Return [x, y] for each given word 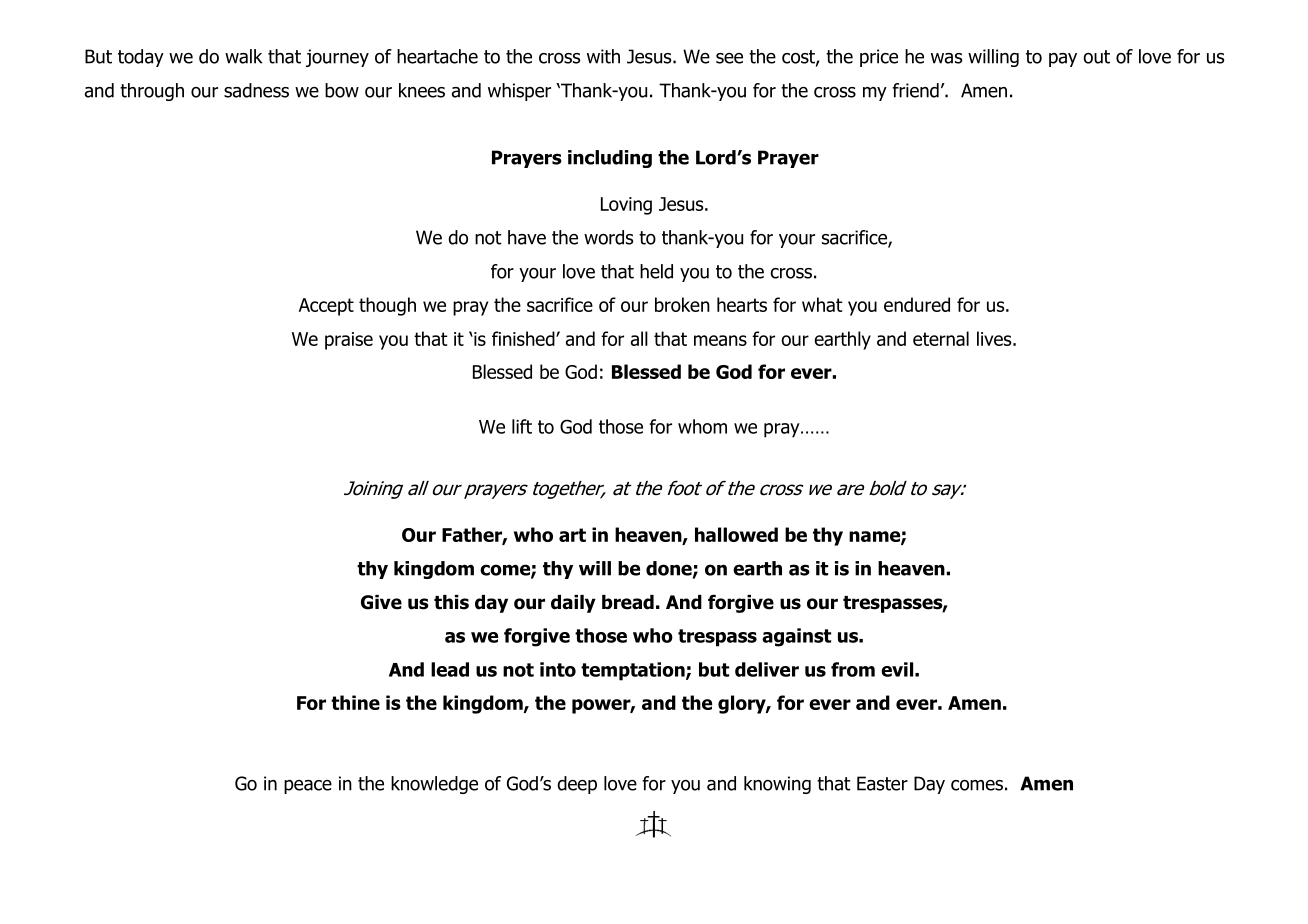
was [946, 58]
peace [308, 787]
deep [577, 785]
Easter [882, 783]
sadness [256, 90]
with [603, 56]
